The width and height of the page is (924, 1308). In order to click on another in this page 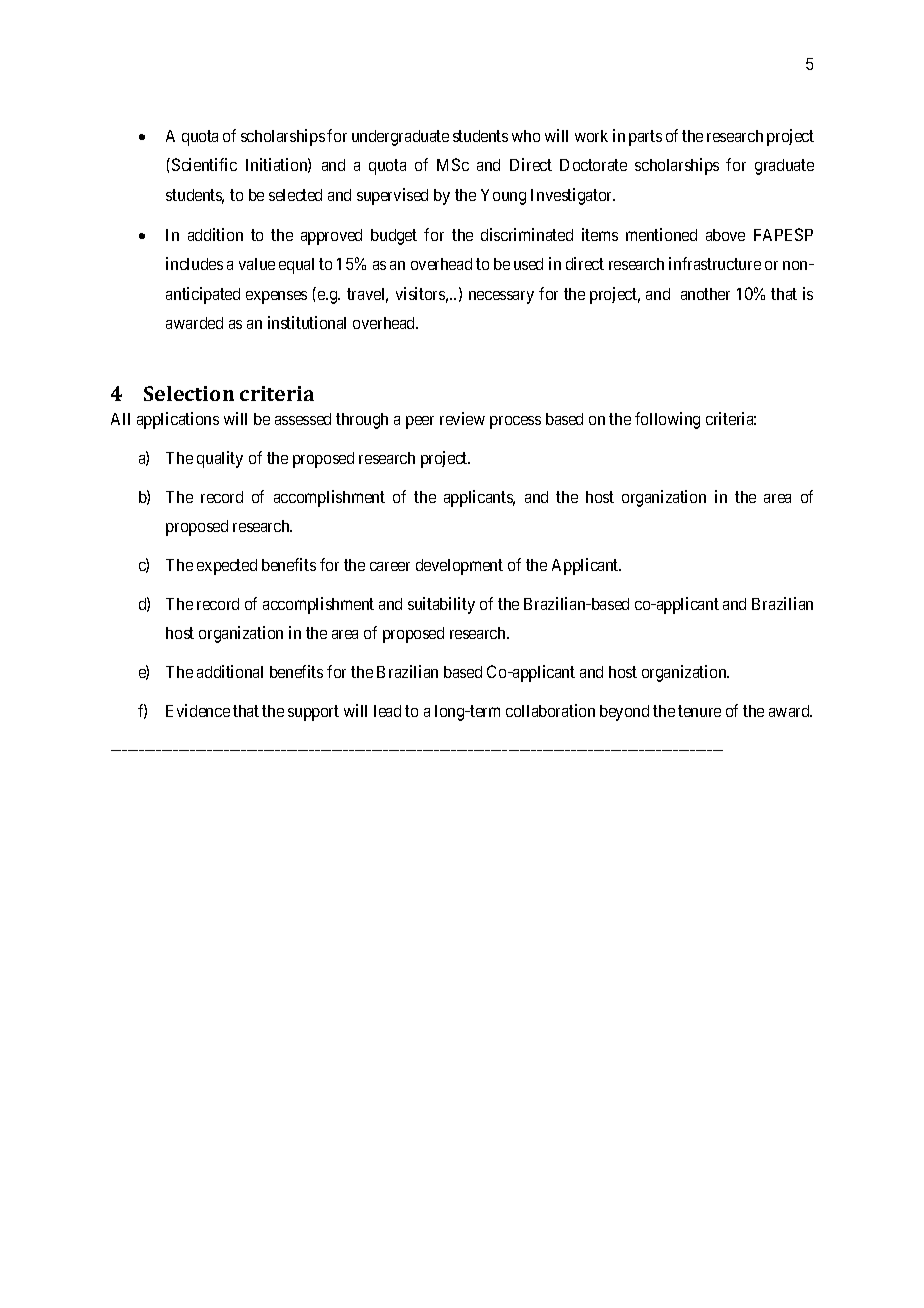, I will do `click(705, 294)`.
